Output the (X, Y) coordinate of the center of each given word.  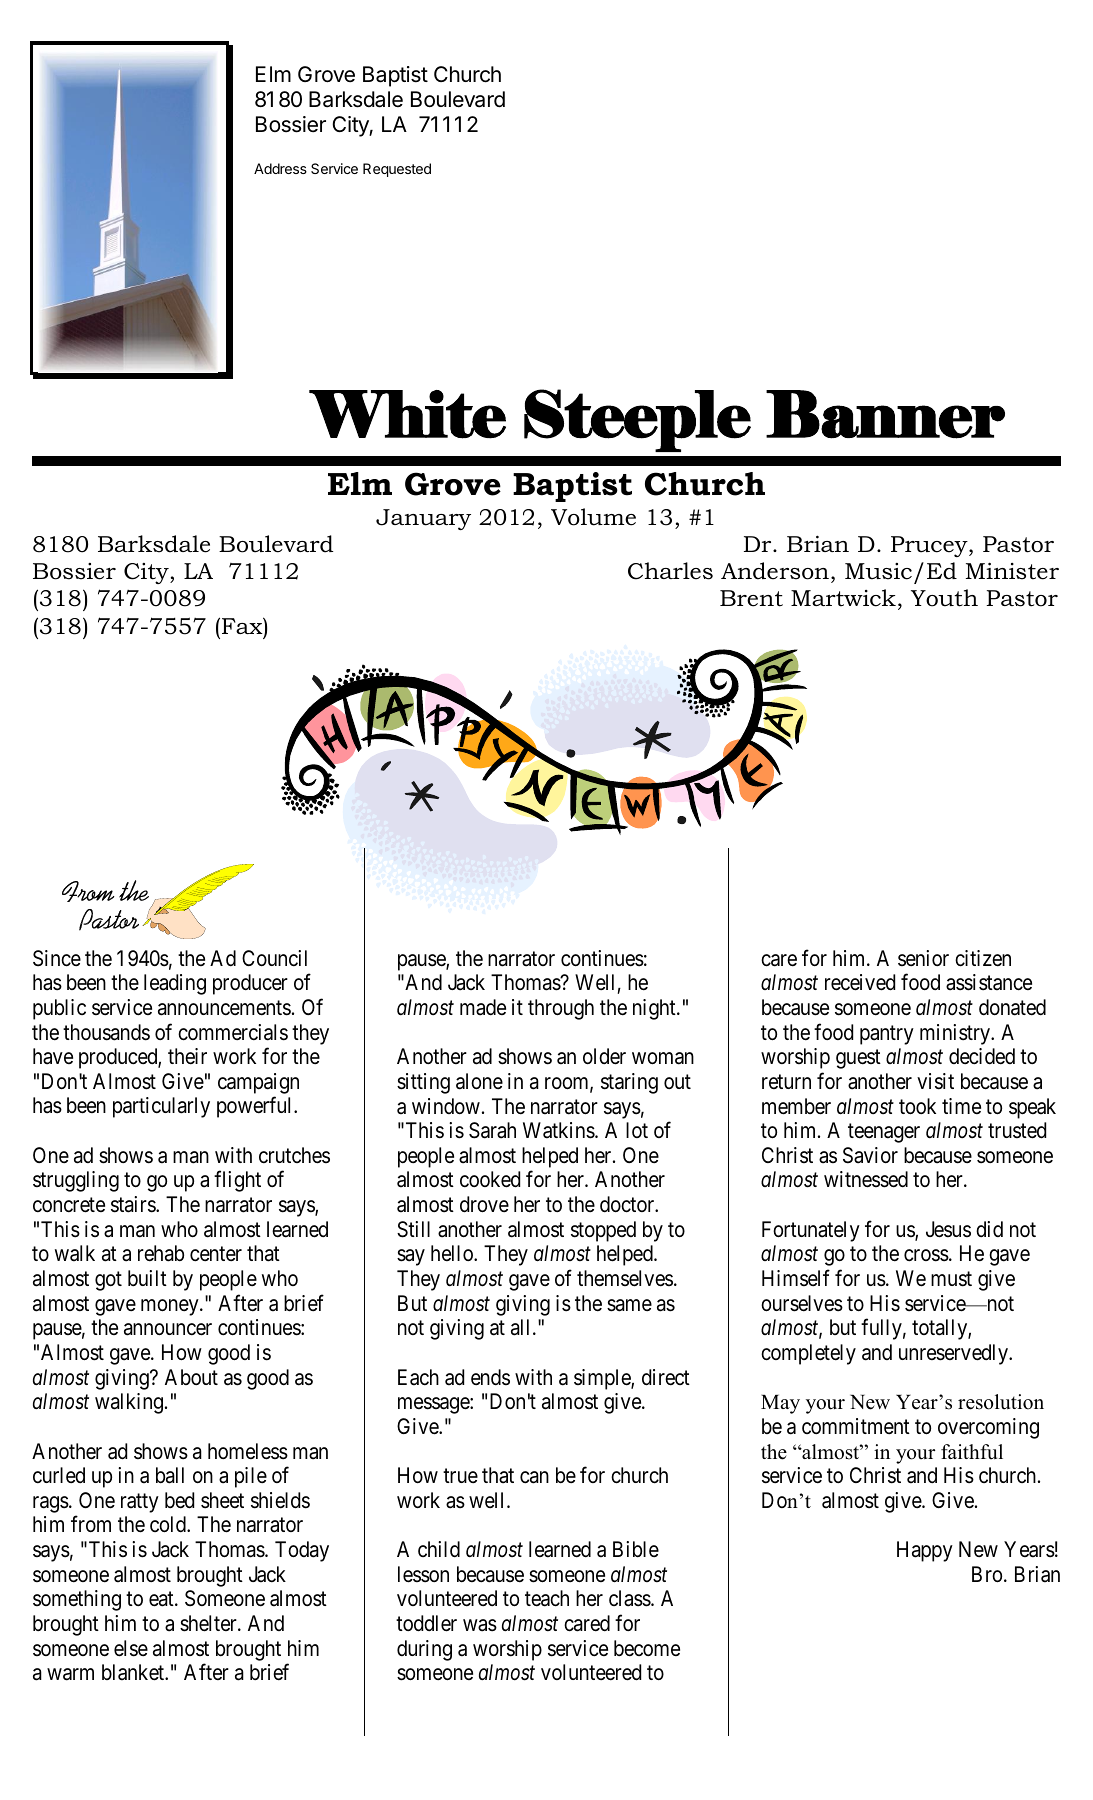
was (480, 1625)
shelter (209, 1623)
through (561, 1009)
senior (923, 958)
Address (280, 168)
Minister (1012, 571)
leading (175, 984)
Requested (397, 170)
